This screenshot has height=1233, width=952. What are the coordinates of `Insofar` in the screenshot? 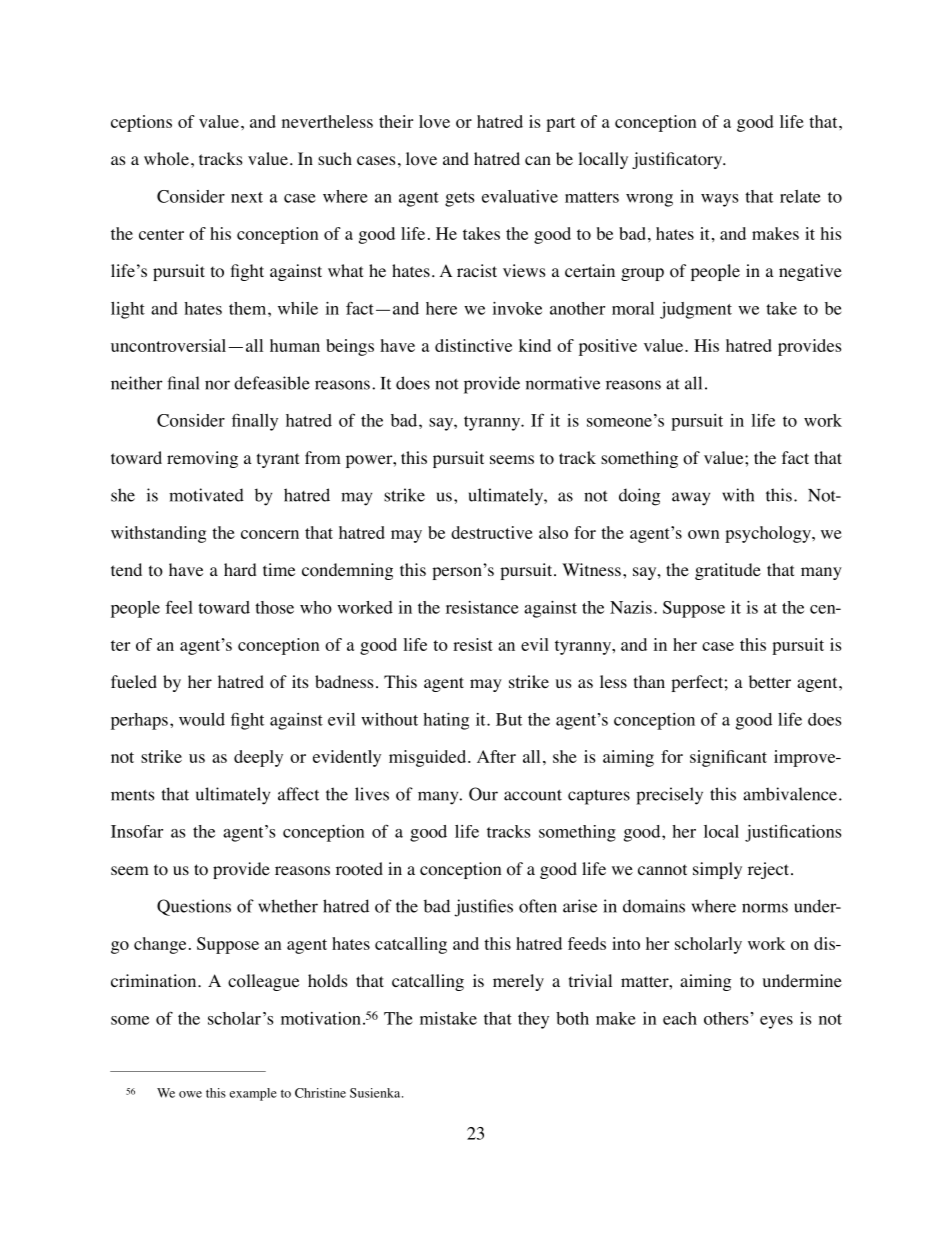 It's located at (137, 831).
